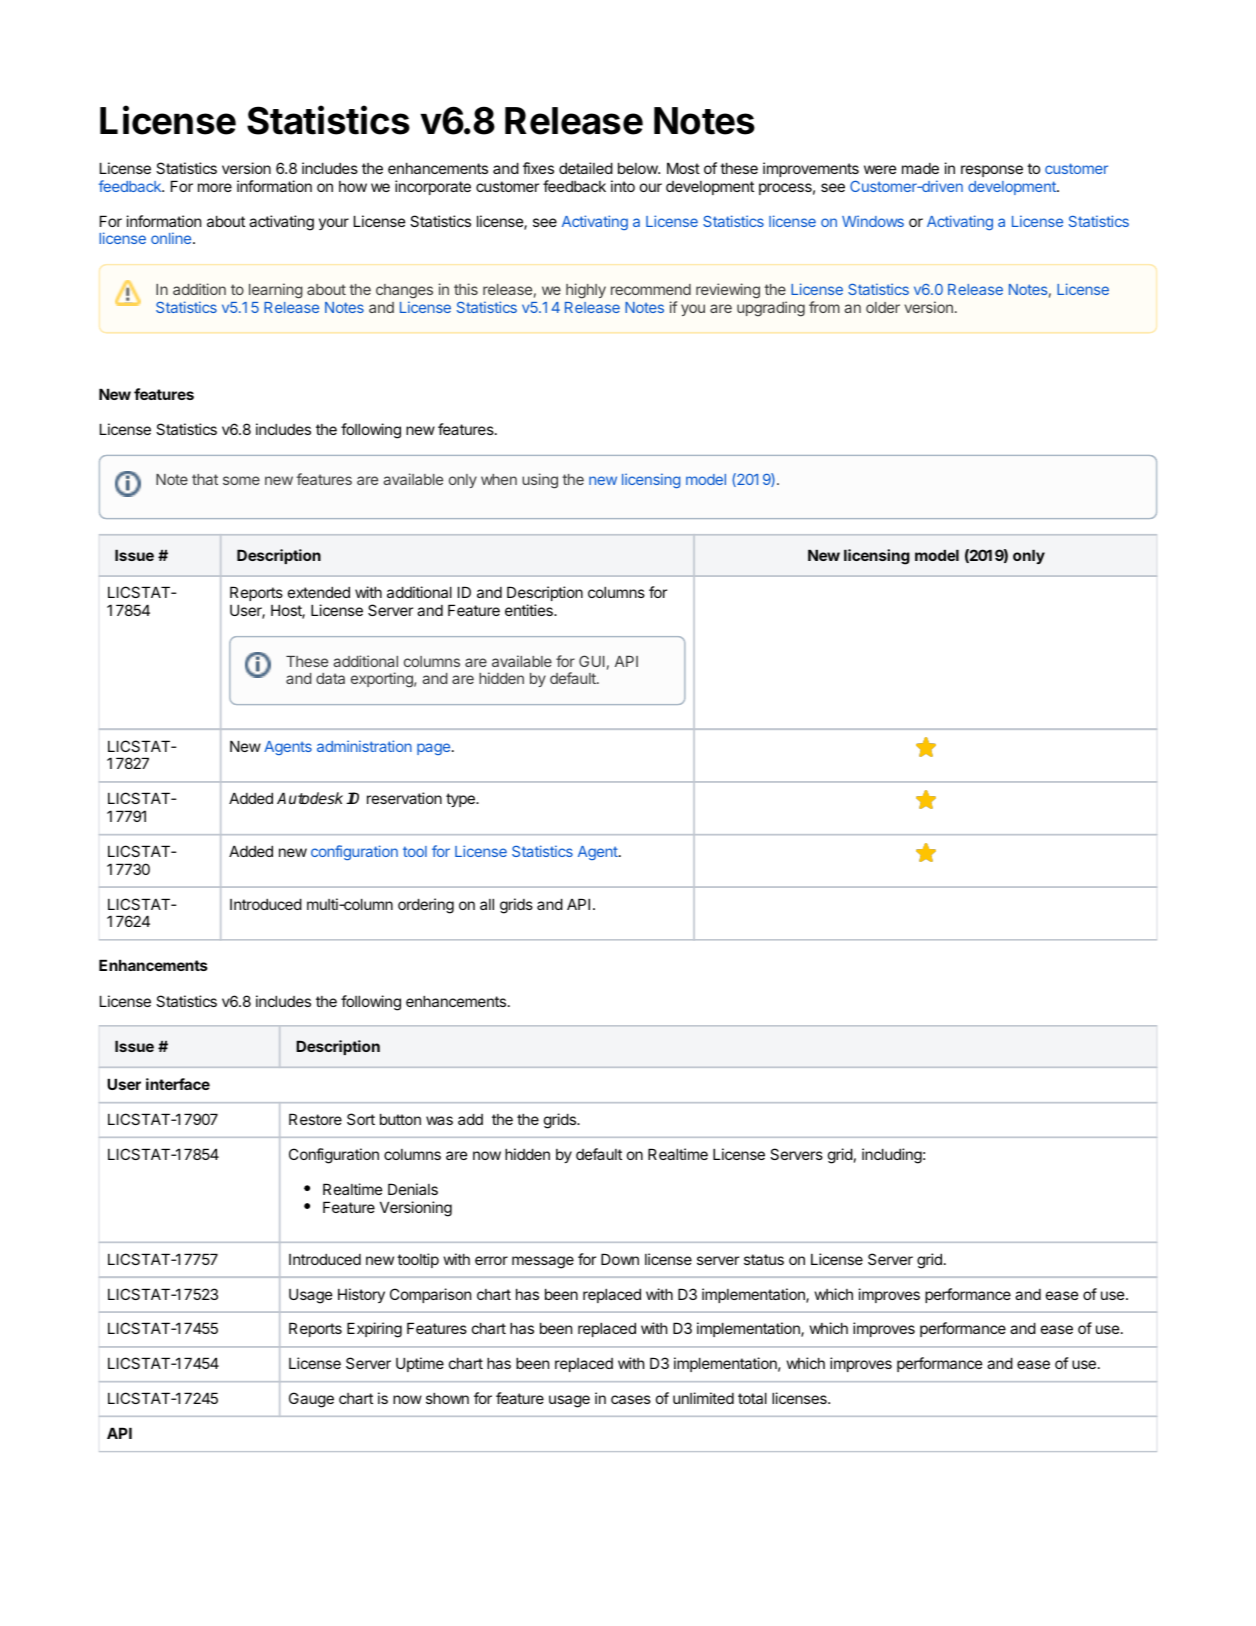  I want to click on more, so click(215, 187).
